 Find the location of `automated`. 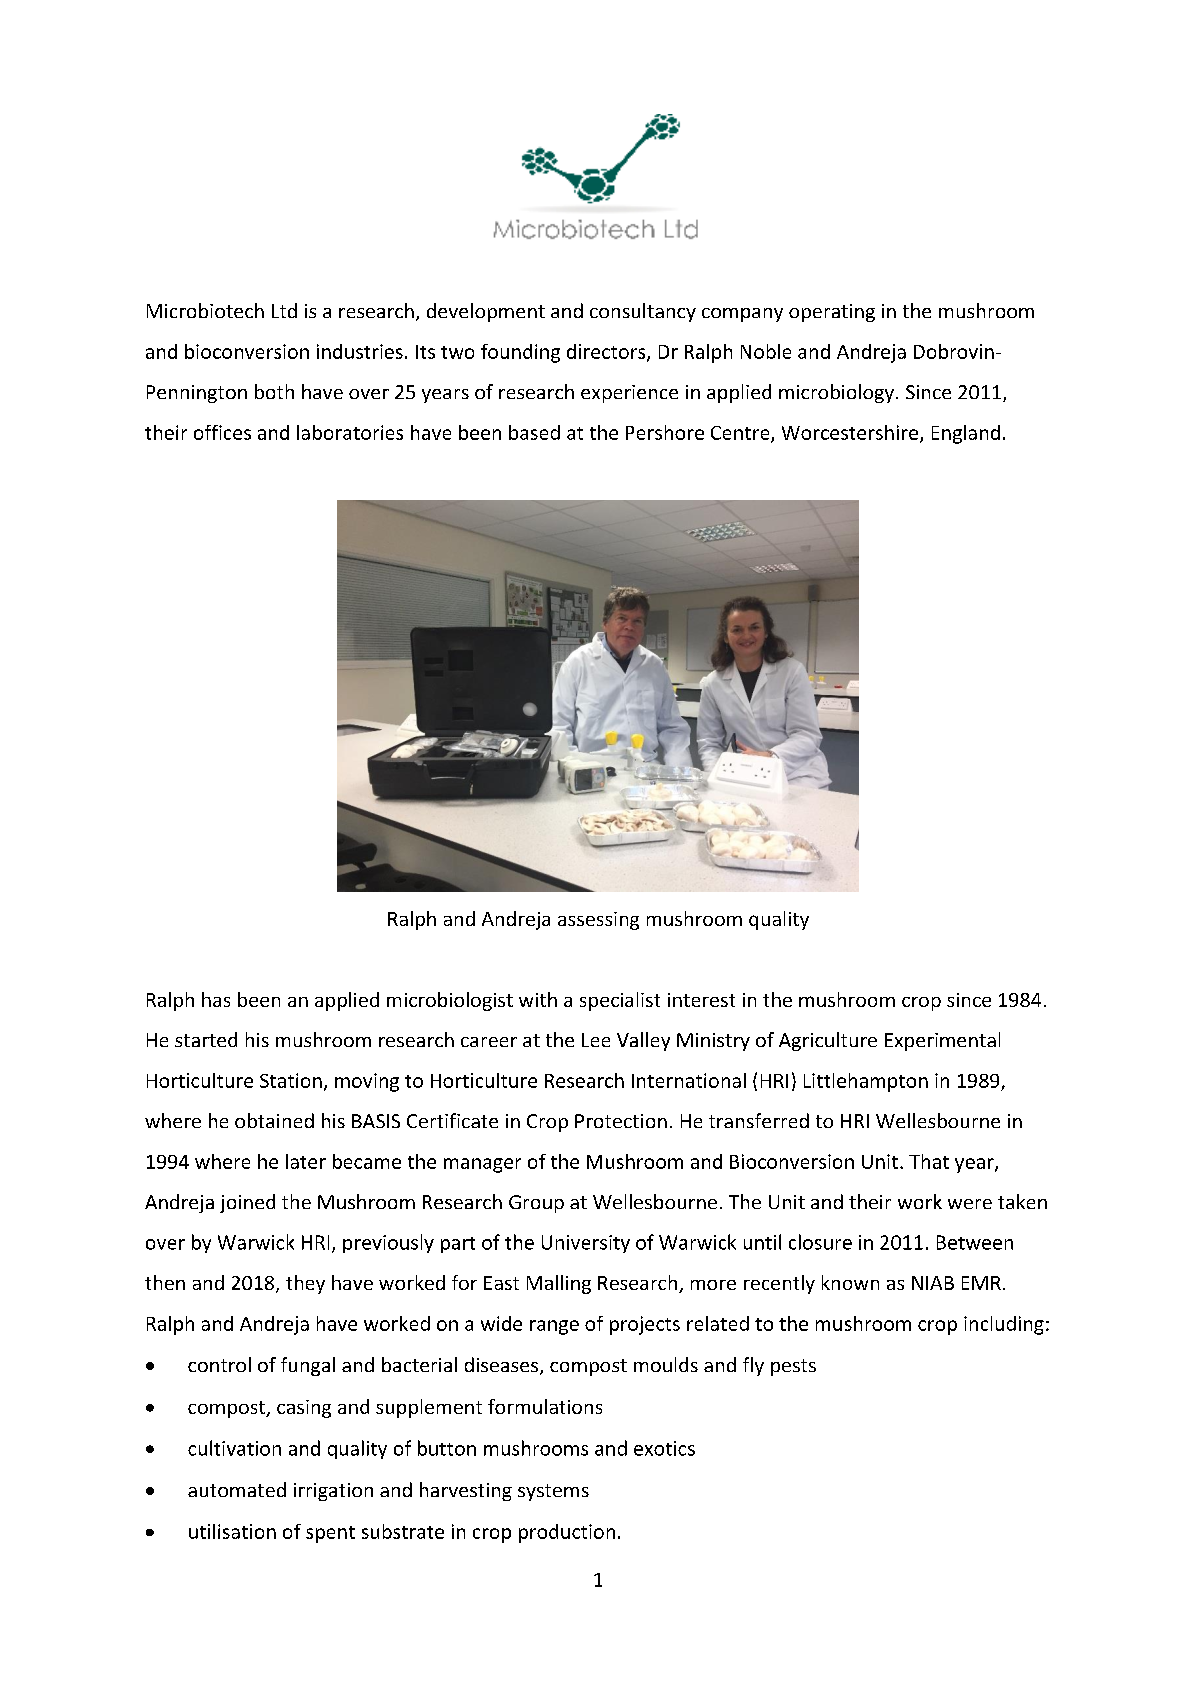

automated is located at coordinates (237, 1489).
